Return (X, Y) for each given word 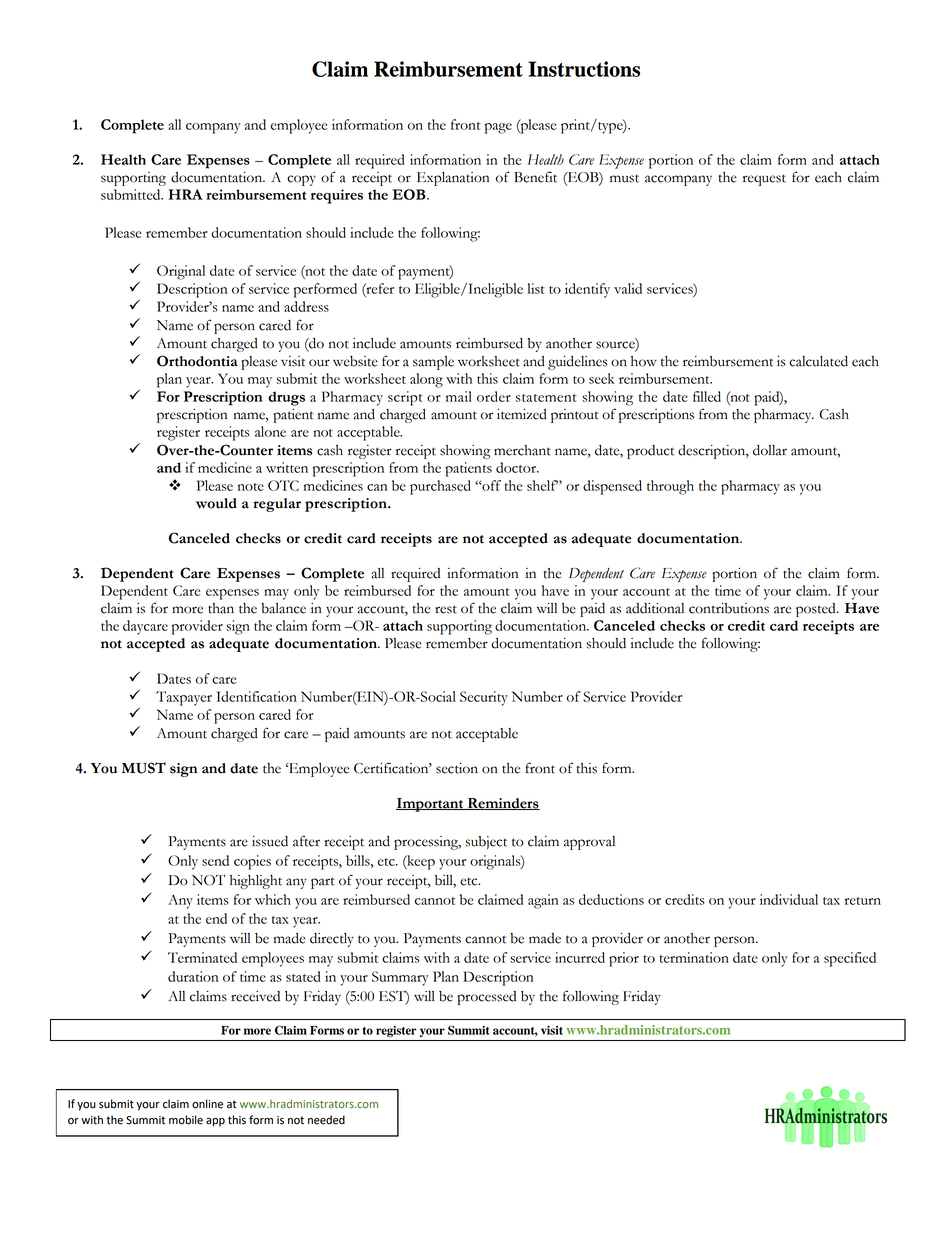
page (498, 128)
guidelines (578, 363)
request (764, 180)
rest (446, 609)
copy (301, 180)
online (207, 1104)
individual (789, 899)
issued (270, 841)
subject (486, 843)
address (306, 306)
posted (817, 610)
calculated (818, 361)
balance (283, 608)
